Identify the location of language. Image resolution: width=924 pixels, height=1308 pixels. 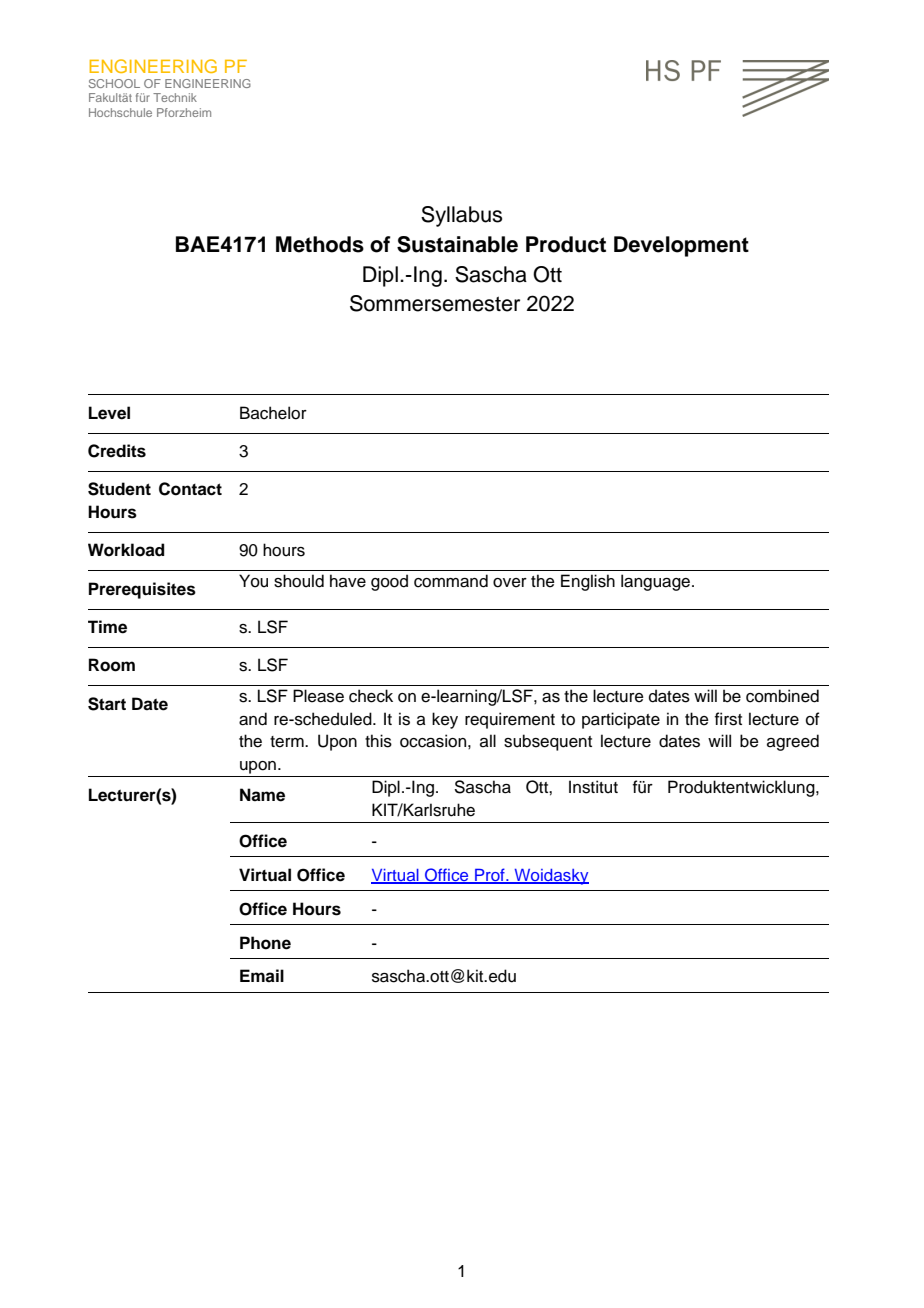
(657, 582).
